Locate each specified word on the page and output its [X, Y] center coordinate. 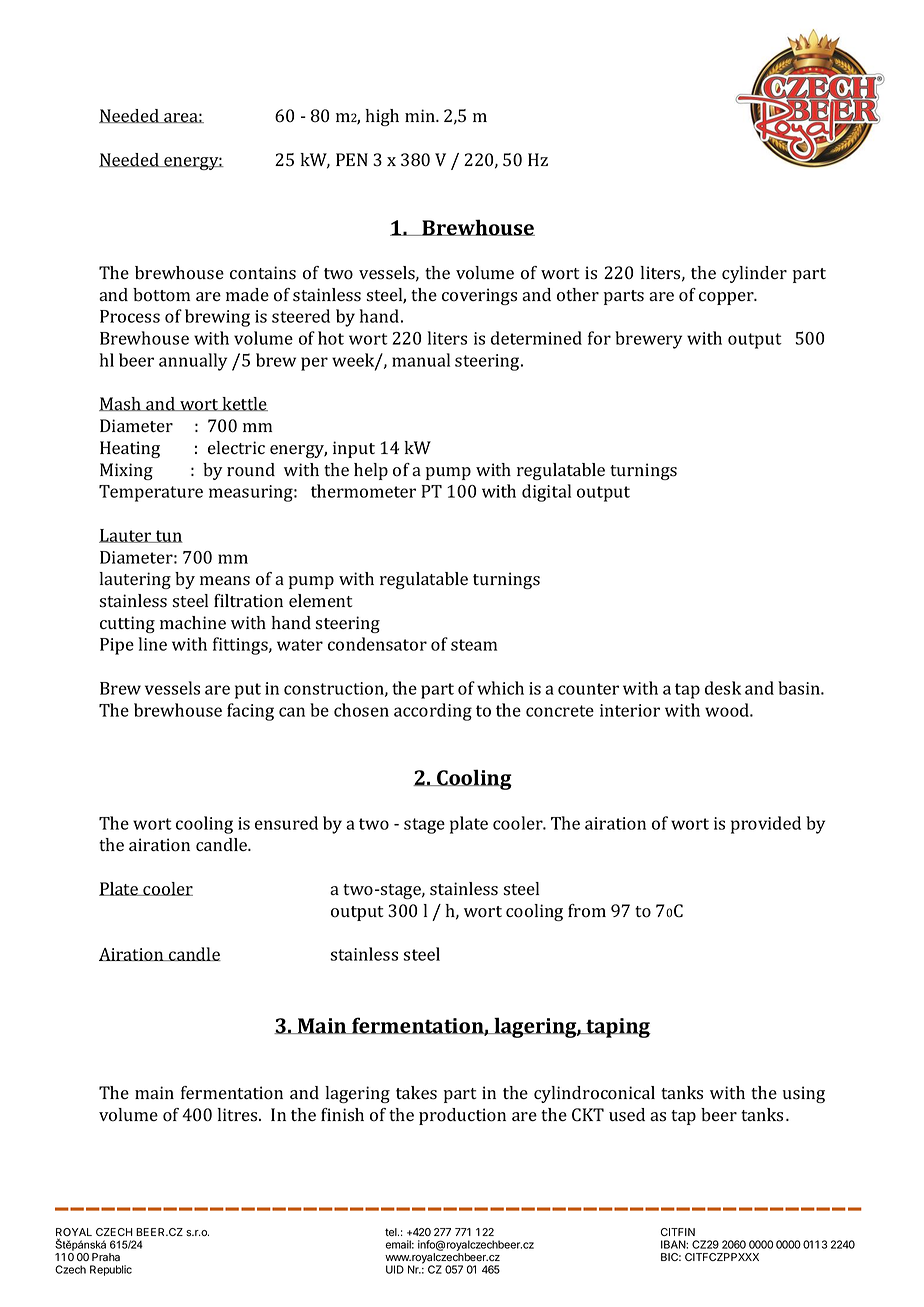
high [382, 117]
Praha [106, 1257]
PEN [352, 159]
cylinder [754, 274]
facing [250, 712]
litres [239, 1115]
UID [395, 1269]
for [599, 338]
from [587, 911]
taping [617, 1028]
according [433, 712]
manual [421, 360]
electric [236, 447]
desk [723, 688]
